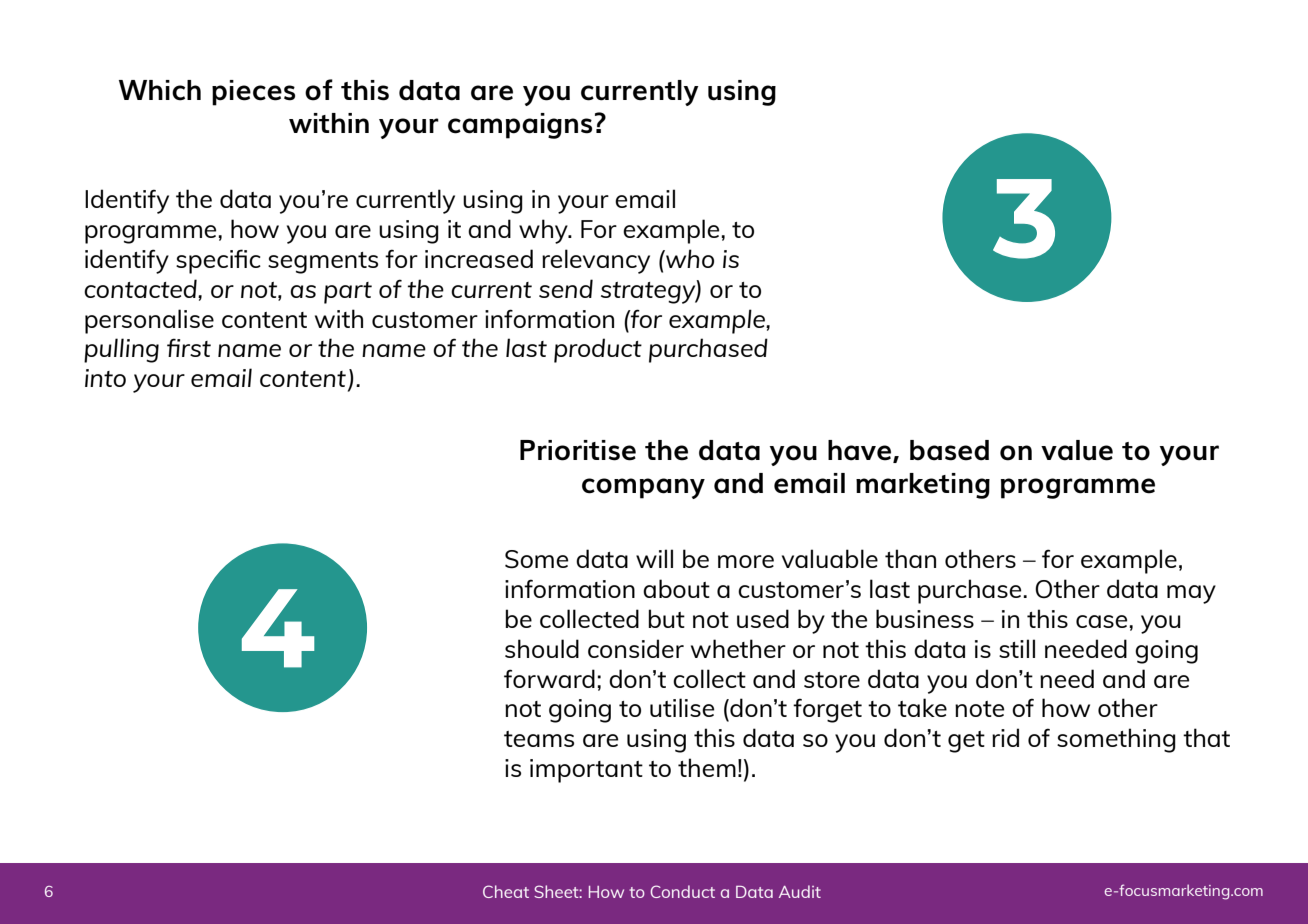  I want to click on case, so click(1103, 621).
